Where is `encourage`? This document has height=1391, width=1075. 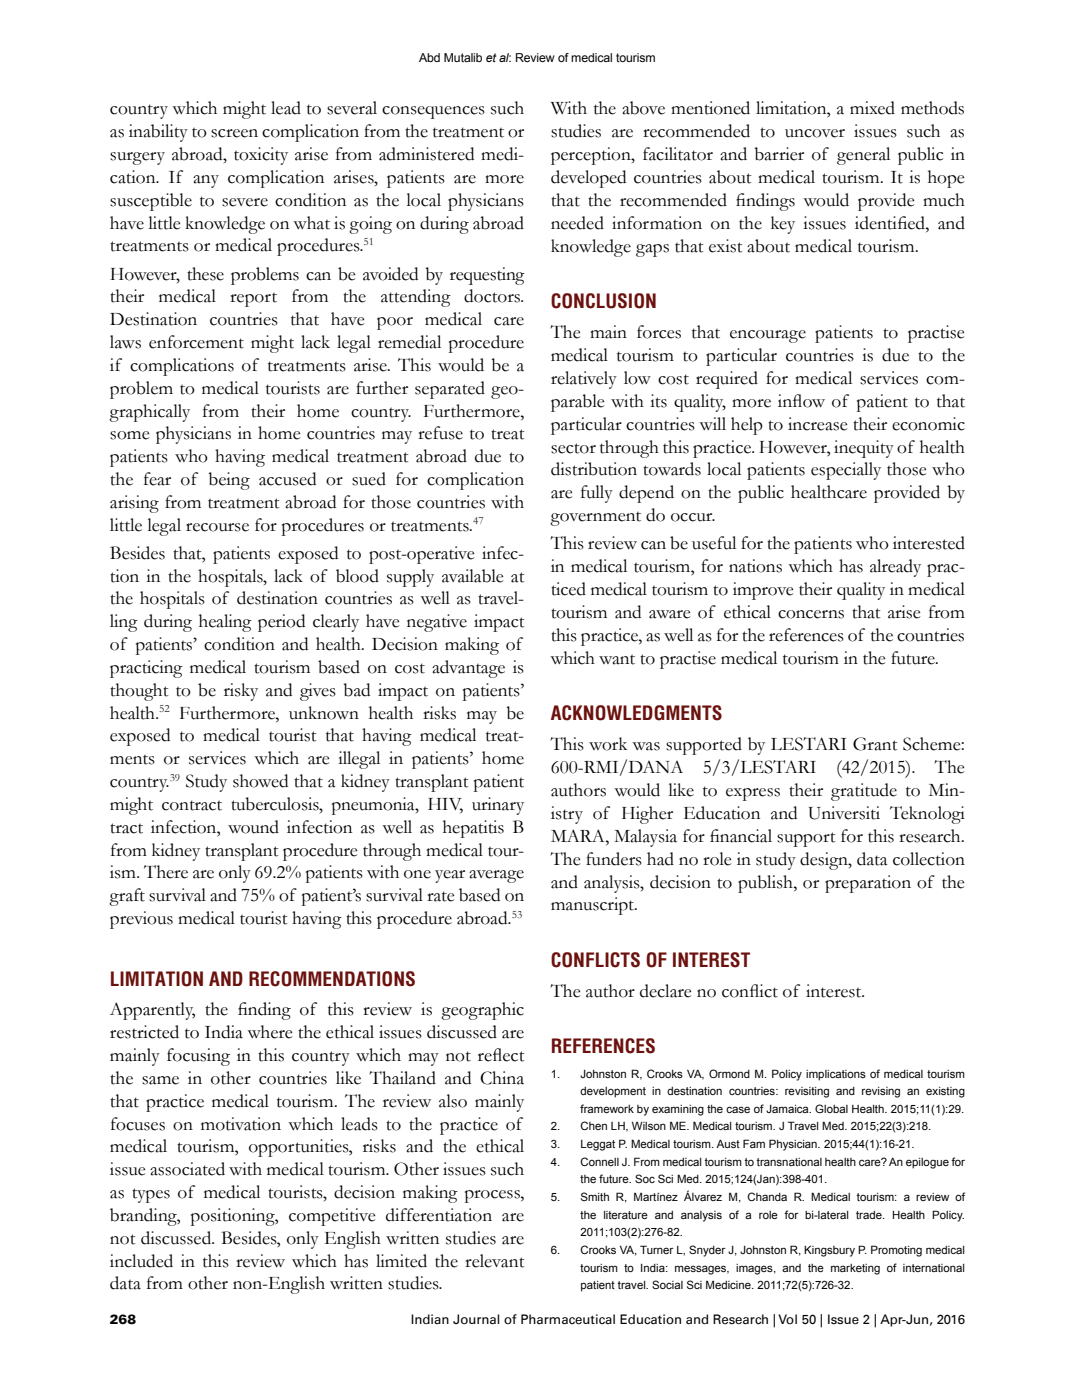 encourage is located at coordinates (768, 336).
